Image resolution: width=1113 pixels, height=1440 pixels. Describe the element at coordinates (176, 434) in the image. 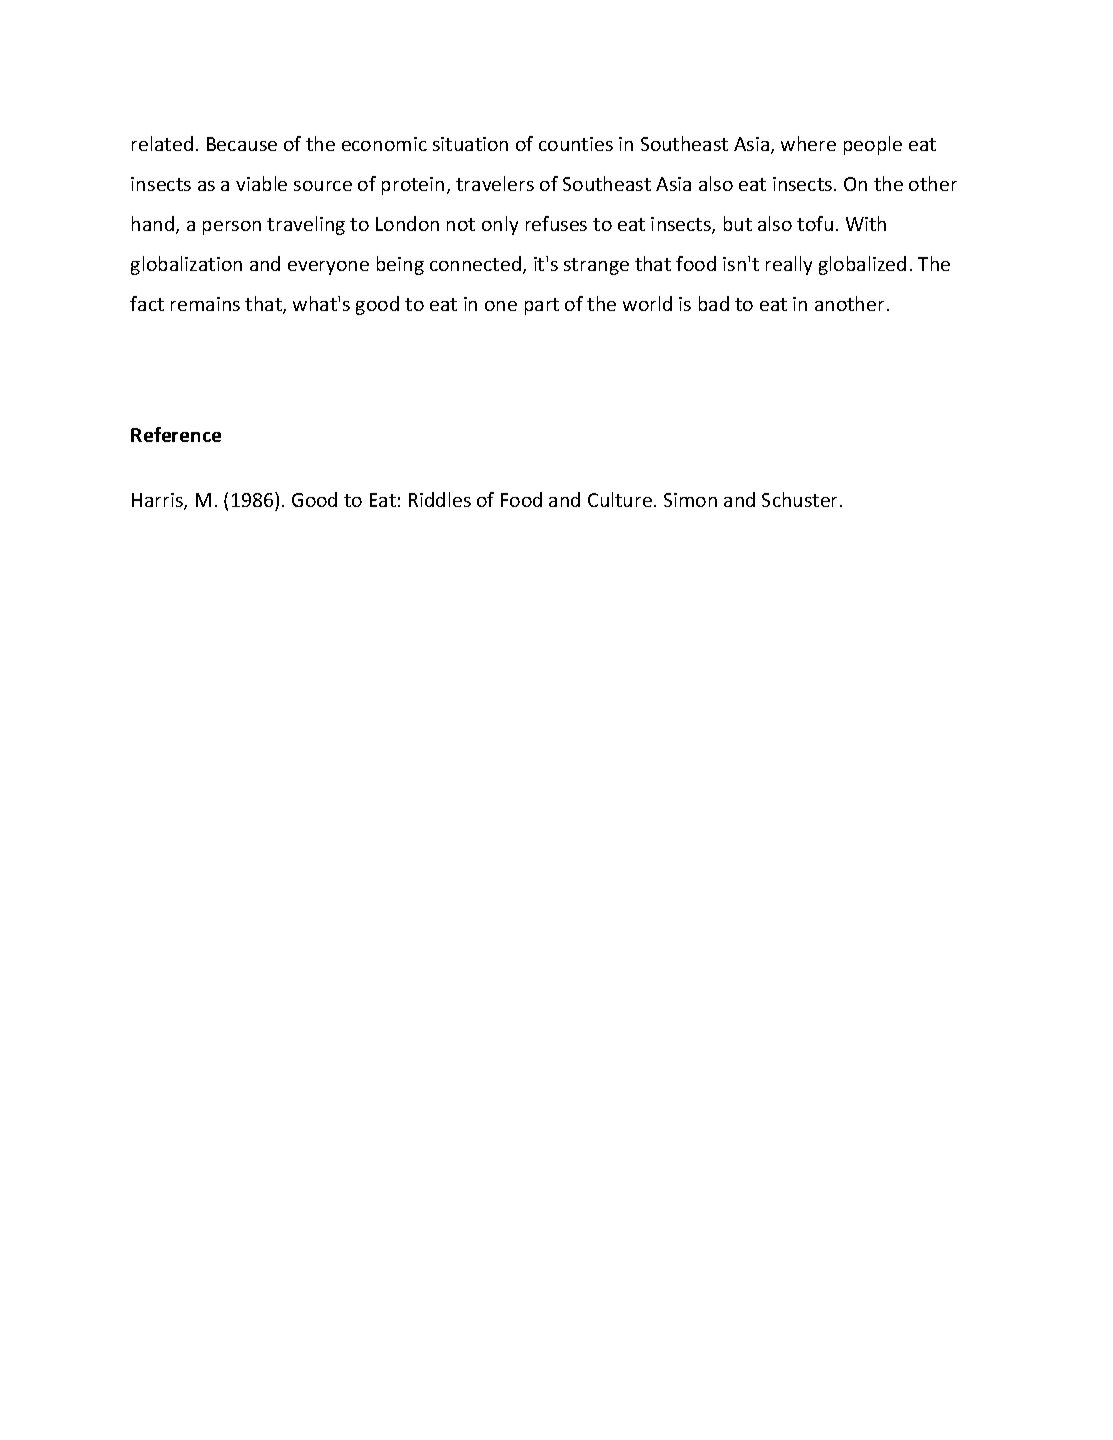

I see `Reference` at that location.
